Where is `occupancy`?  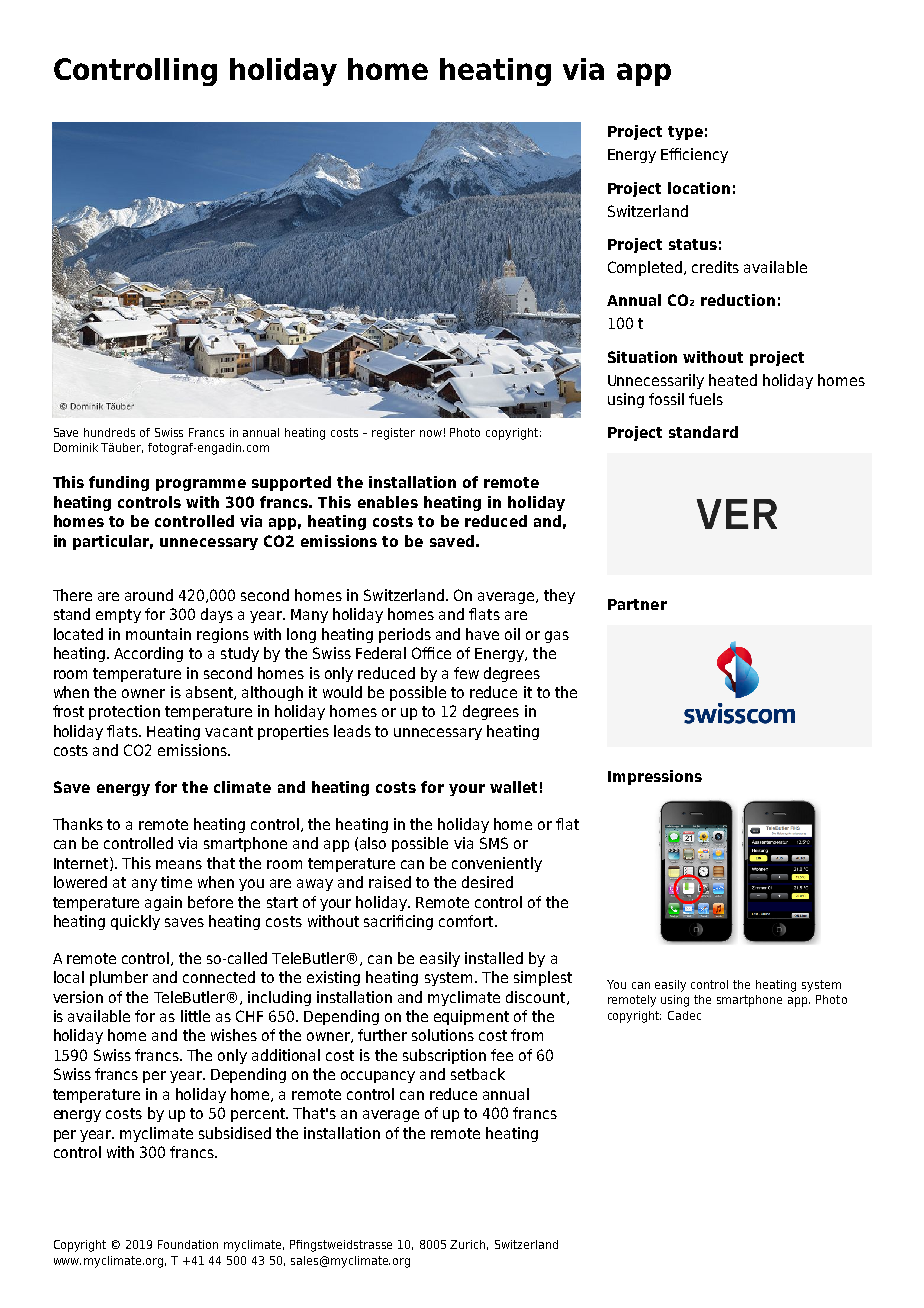
occupancy is located at coordinates (378, 1077).
